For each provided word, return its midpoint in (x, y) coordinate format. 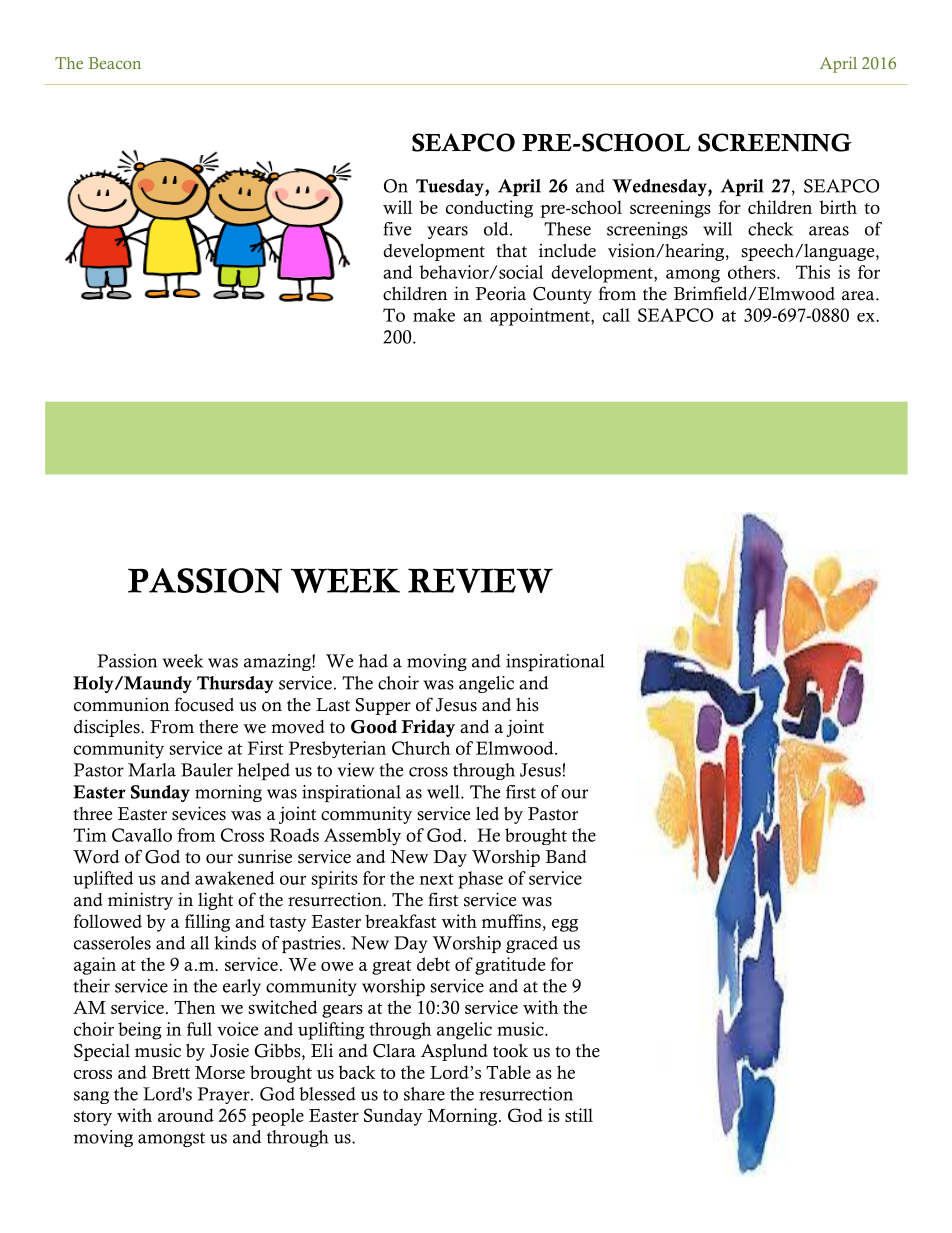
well (444, 792)
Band (566, 857)
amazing (278, 662)
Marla (152, 770)
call (616, 315)
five (397, 229)
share (424, 1094)
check (770, 229)
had (373, 661)
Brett (171, 1072)
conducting (489, 209)
